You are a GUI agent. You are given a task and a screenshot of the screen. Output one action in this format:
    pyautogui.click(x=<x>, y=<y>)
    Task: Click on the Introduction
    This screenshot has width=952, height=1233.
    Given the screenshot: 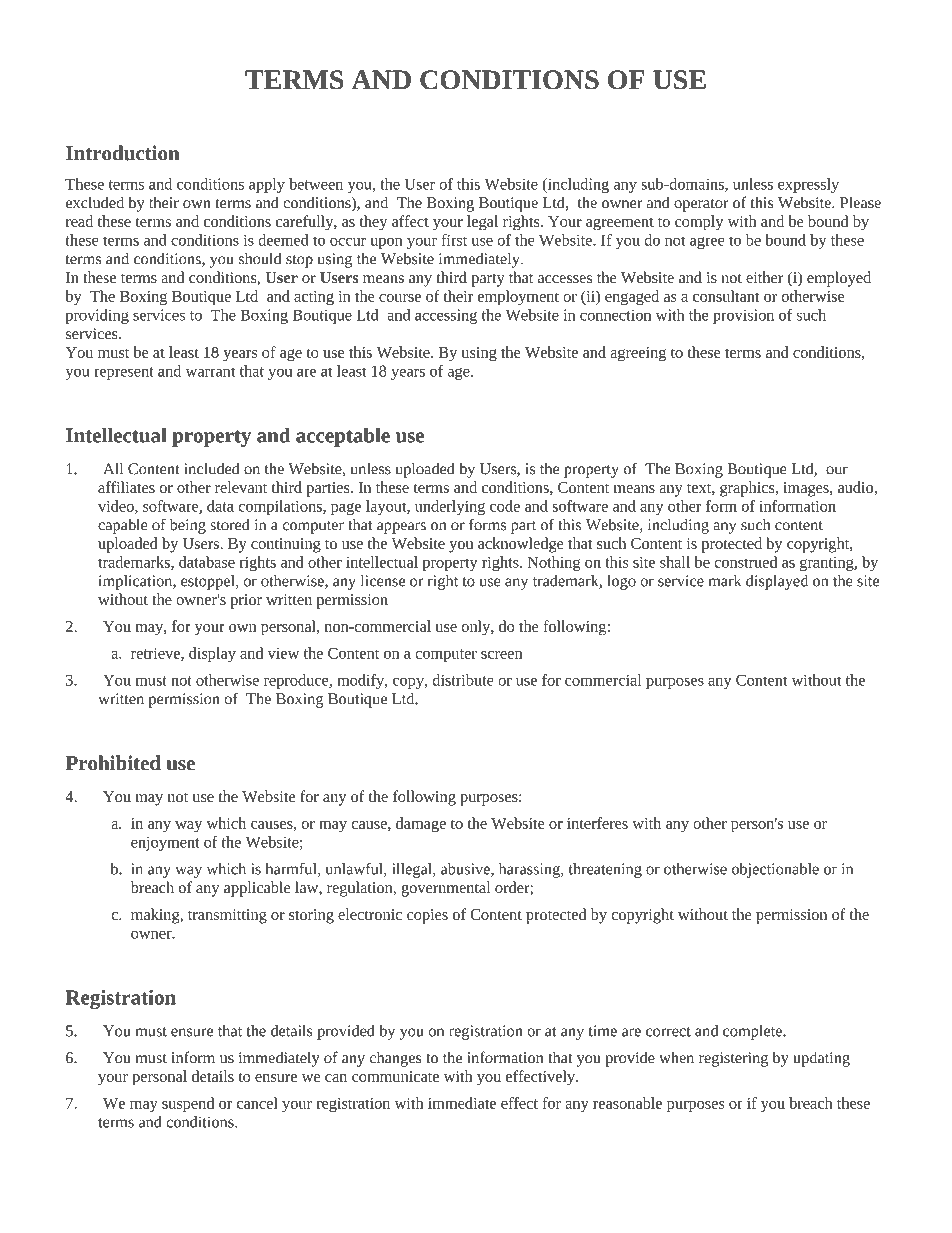 What is the action you would take?
    pyautogui.click(x=123, y=153)
